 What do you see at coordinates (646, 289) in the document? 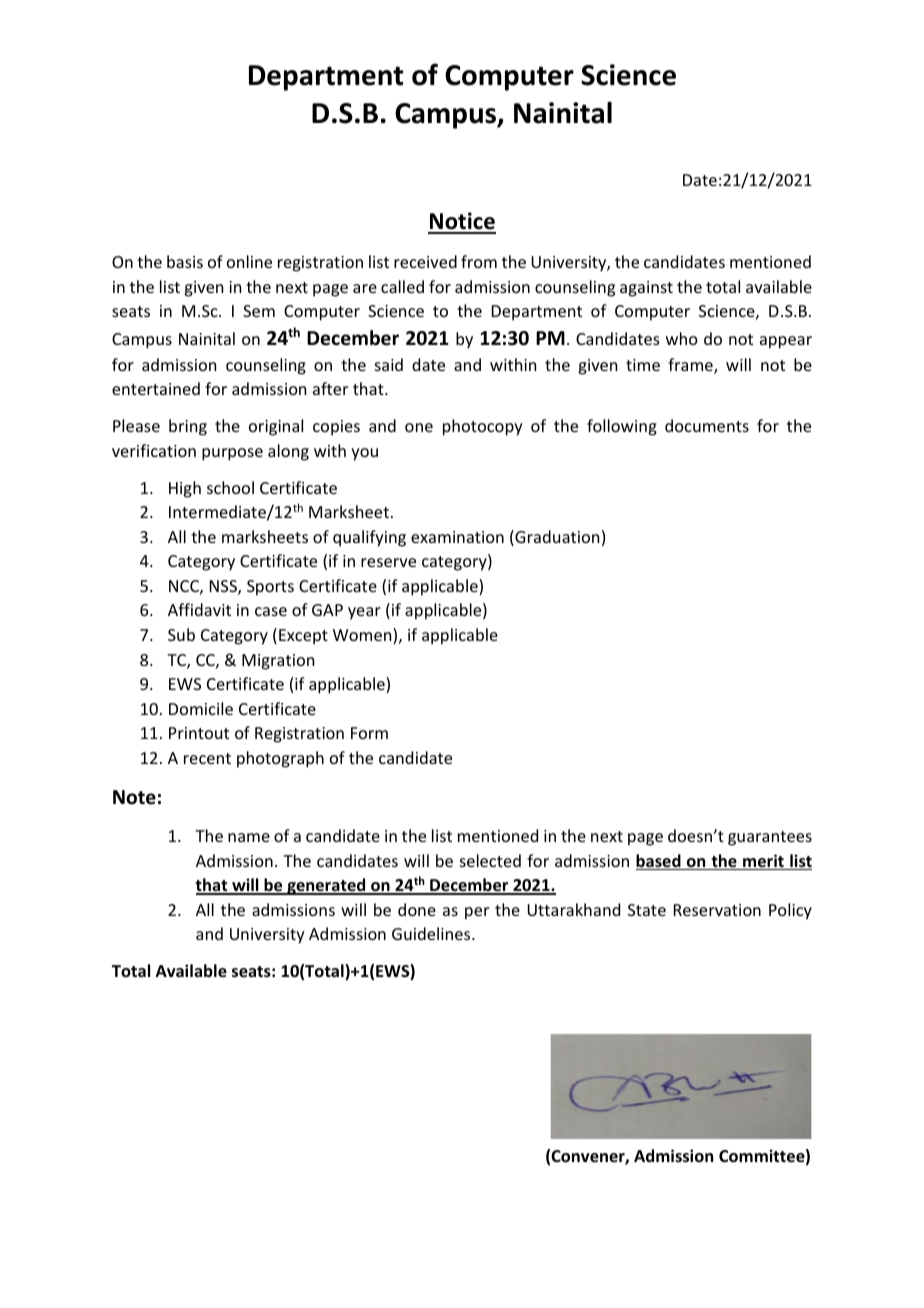
I see `against` at bounding box center [646, 289].
